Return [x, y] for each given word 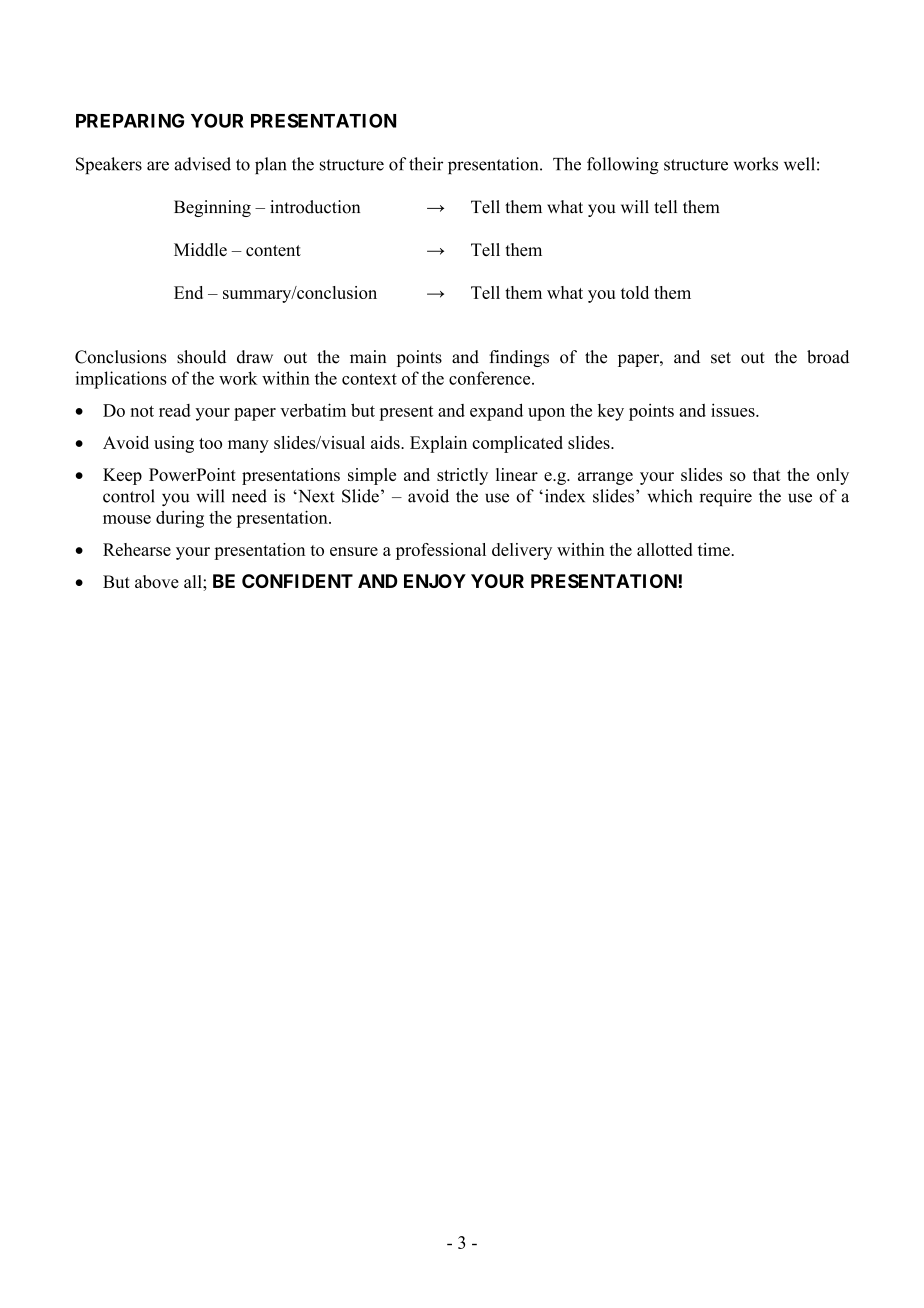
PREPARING [130, 120]
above [157, 581]
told [635, 292]
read [175, 410]
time [714, 549]
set [721, 358]
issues [734, 410]
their [426, 164]
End [188, 292]
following [623, 166]
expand [496, 412]
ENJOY [435, 581]
